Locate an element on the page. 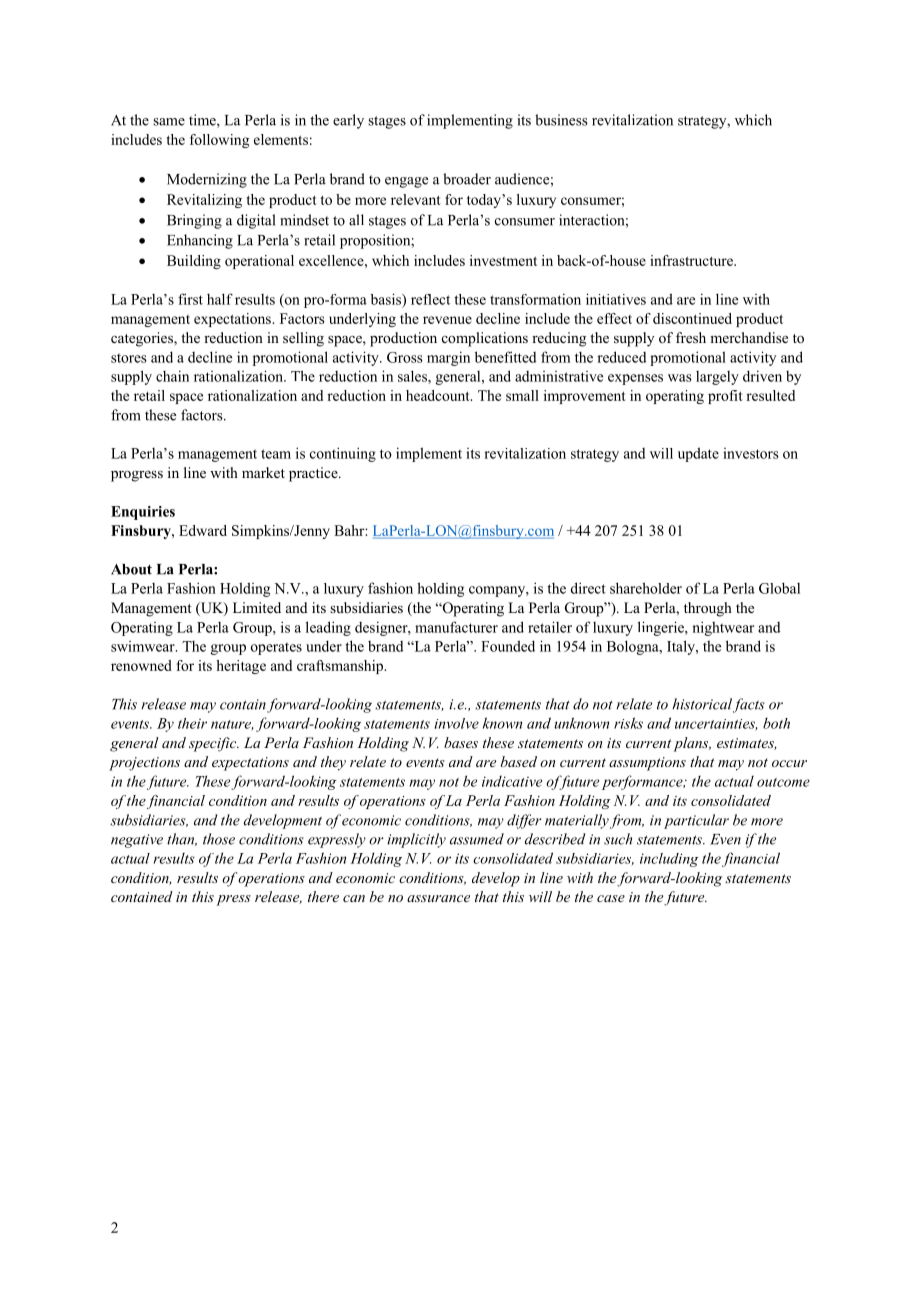 The height and width of the page is (1308, 924). broader is located at coordinates (467, 179).
